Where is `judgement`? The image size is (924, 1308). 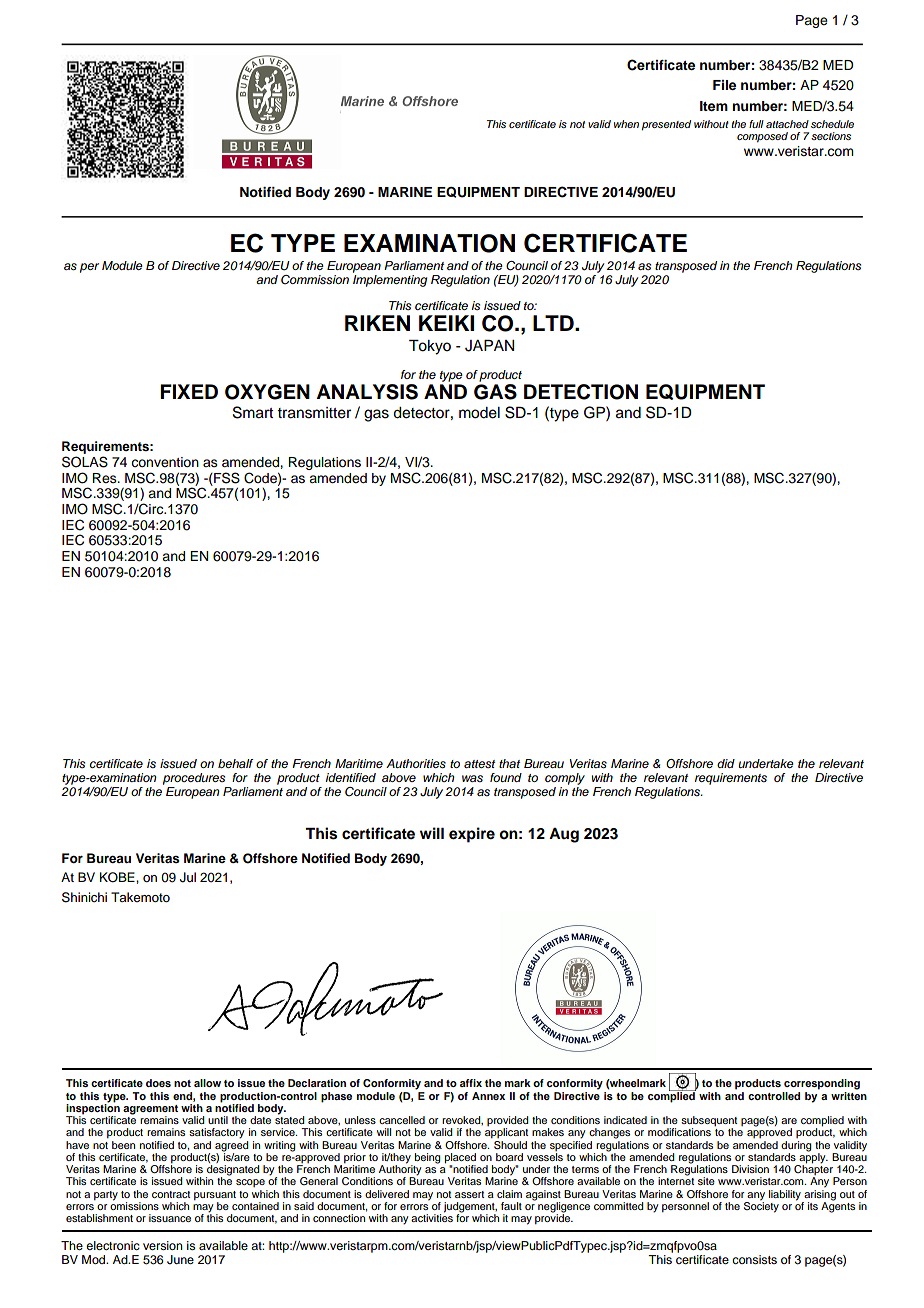 judgement is located at coordinates (470, 1208).
